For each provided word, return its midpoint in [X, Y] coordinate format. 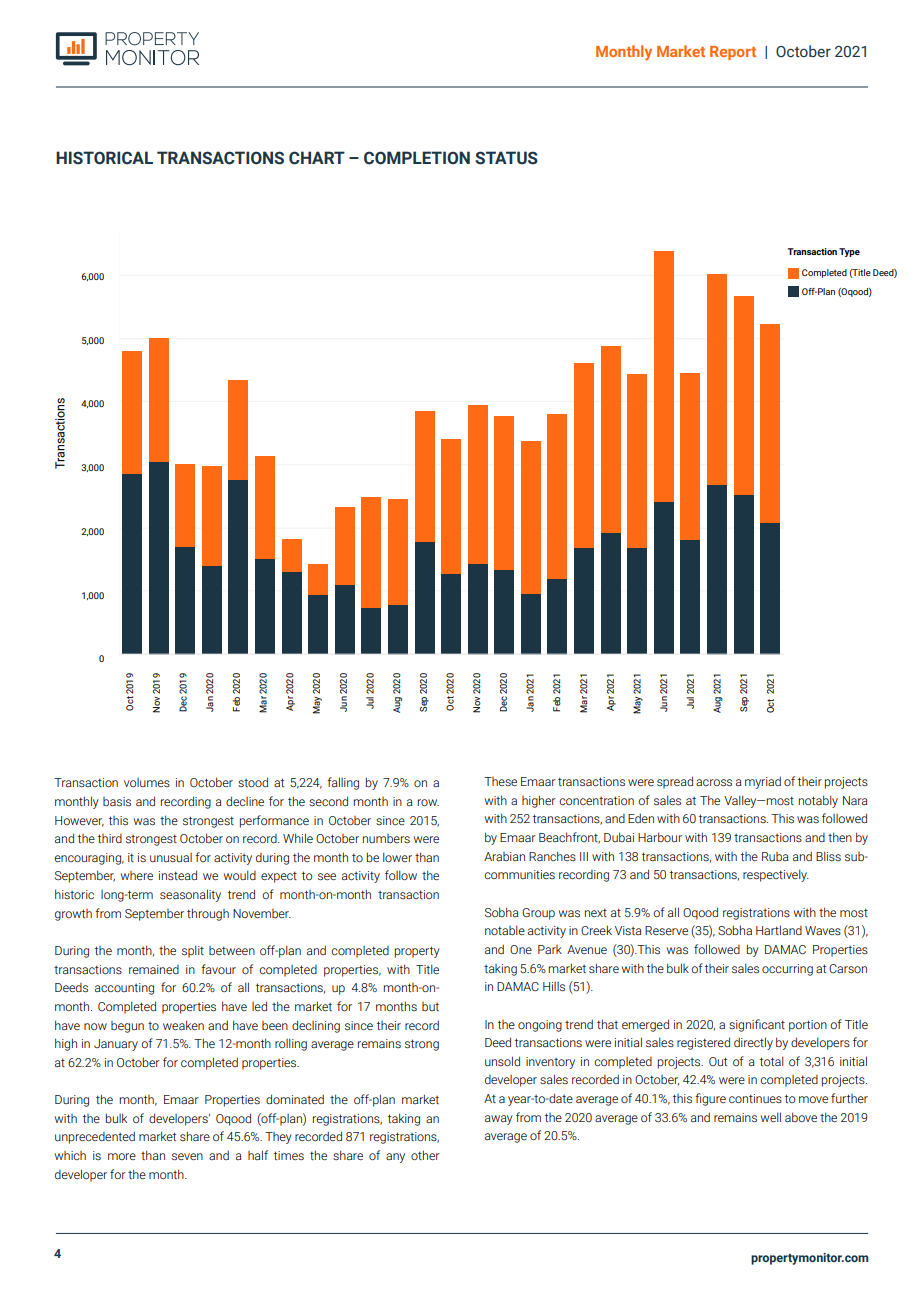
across [714, 783]
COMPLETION [417, 158]
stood [253, 782]
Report [733, 53]
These [500, 781]
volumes [147, 782]
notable [505, 930]
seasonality [190, 895]
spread [675, 782]
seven [187, 1157]
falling [343, 783]
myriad [763, 782]
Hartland [779, 930]
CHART [317, 158]
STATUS [506, 158]
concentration [596, 800]
